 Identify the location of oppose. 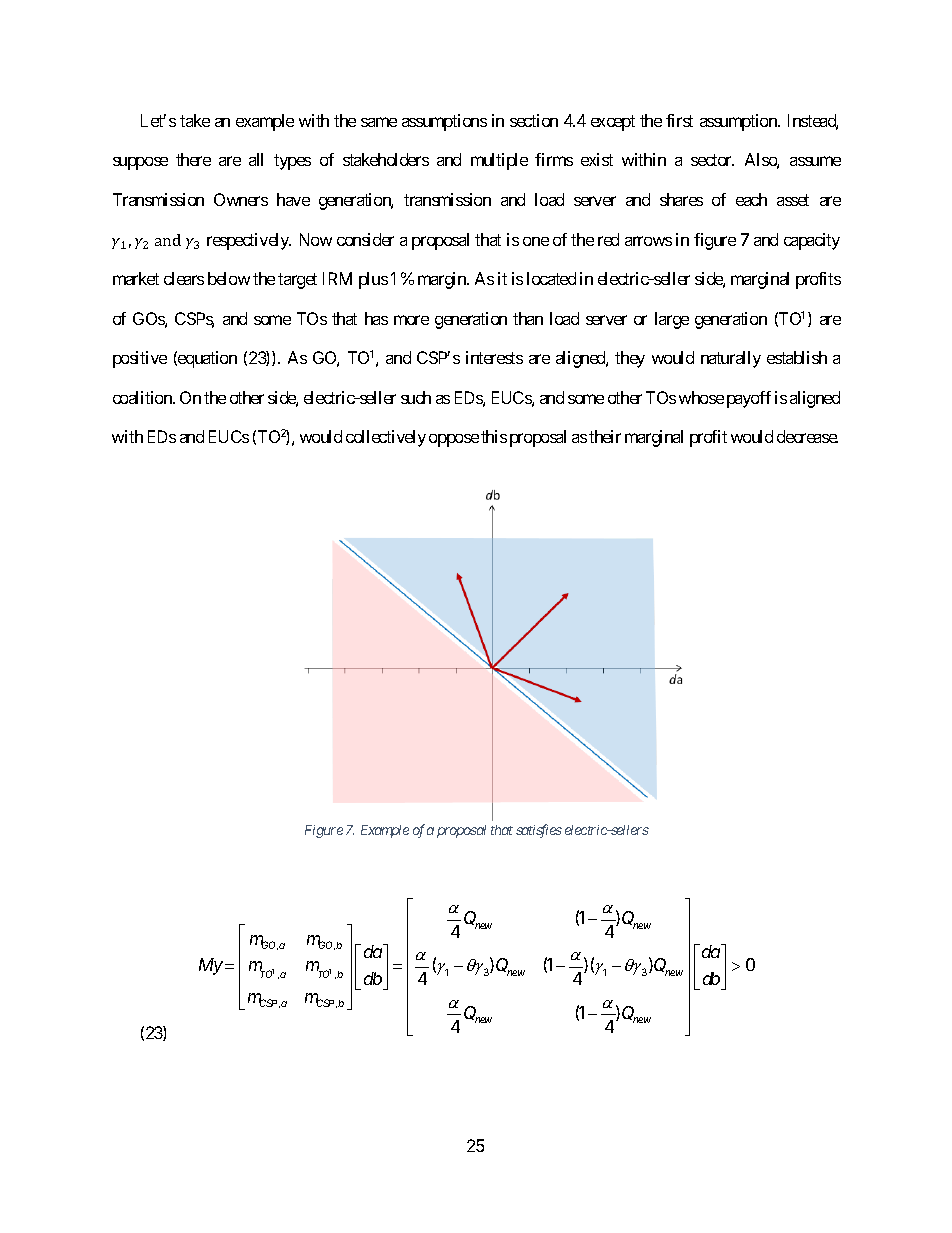
(454, 440).
